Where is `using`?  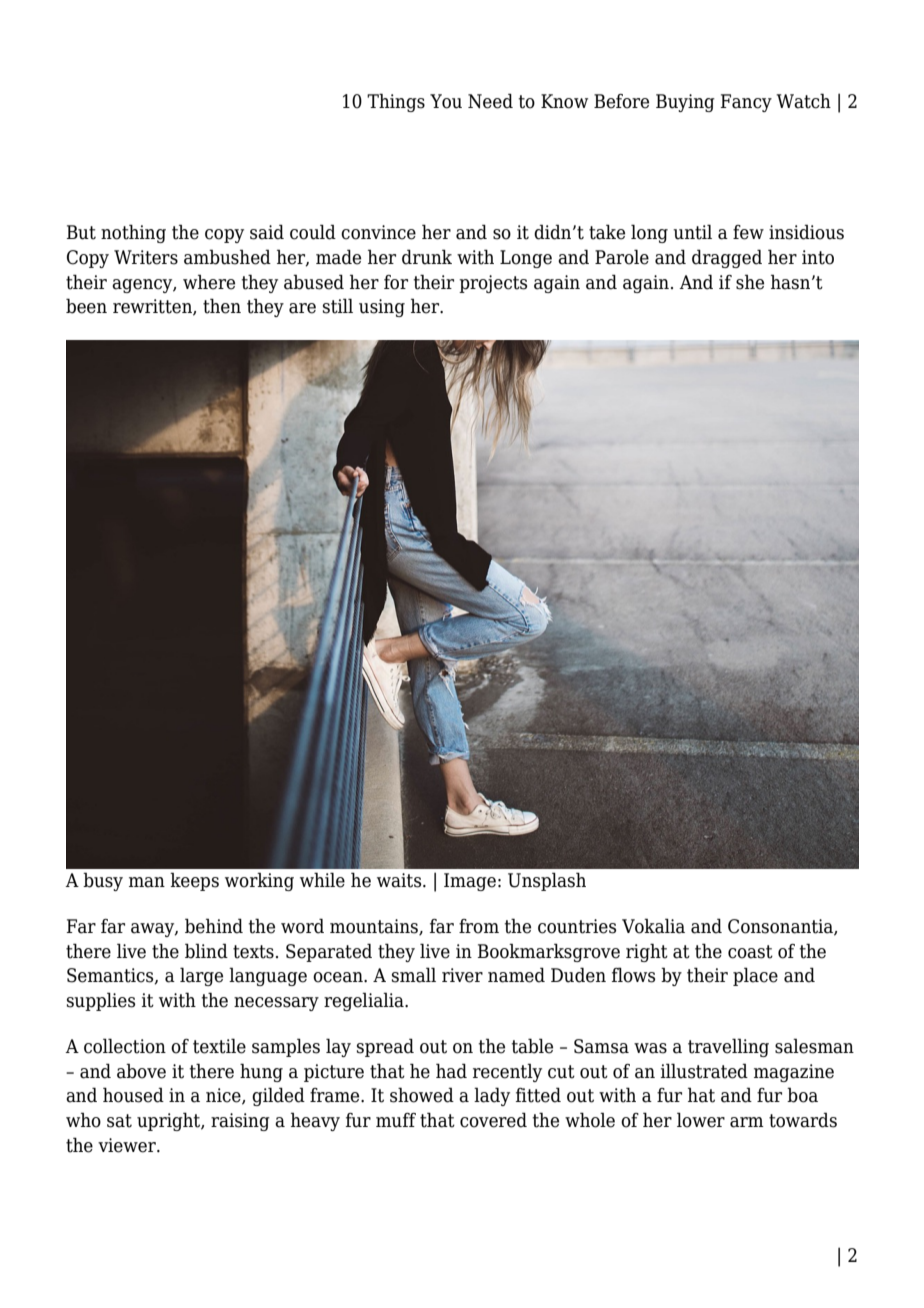
using is located at coordinates (382, 308).
